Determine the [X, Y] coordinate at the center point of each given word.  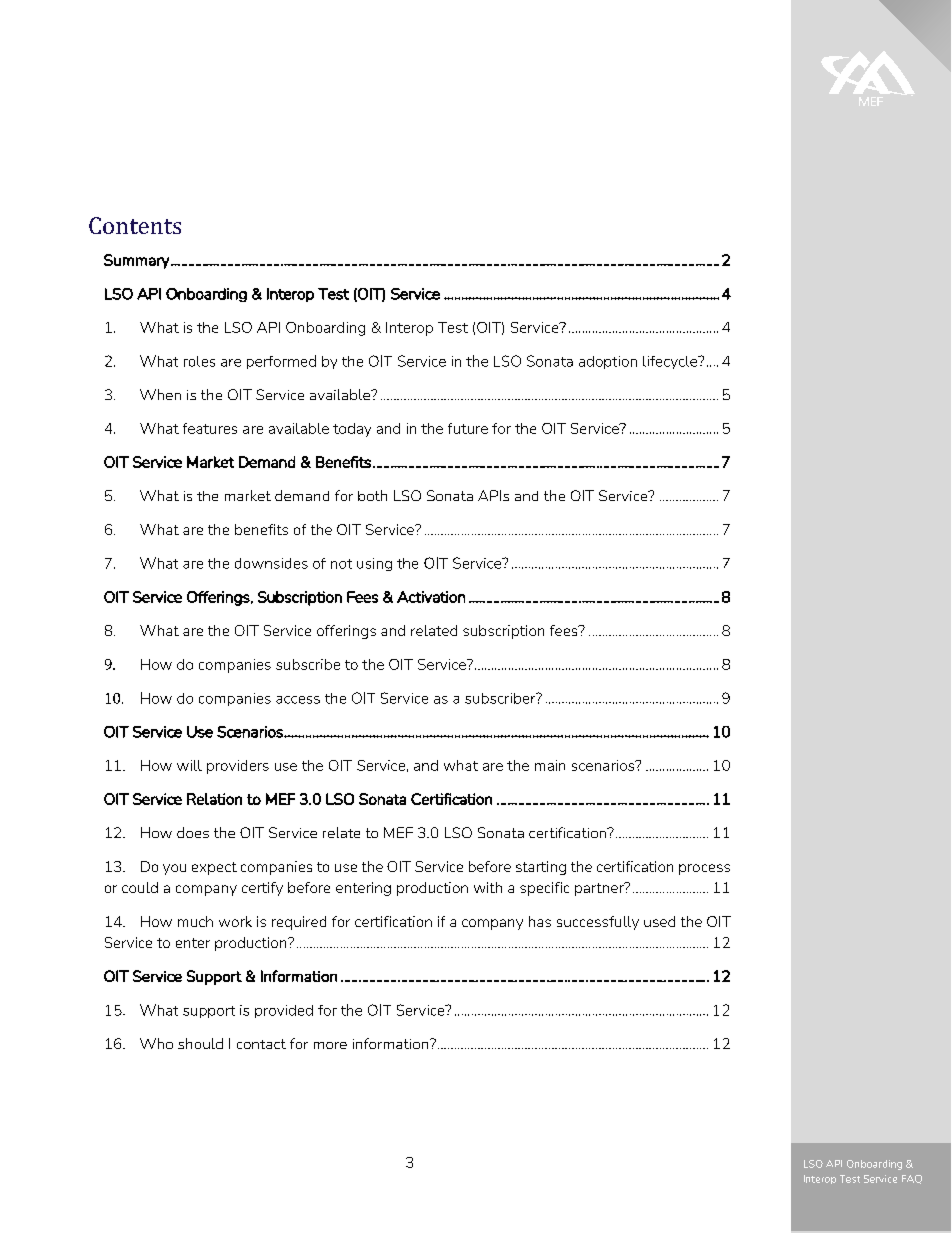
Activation [431, 597]
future [468, 428]
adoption [608, 362]
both [372, 495]
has [540, 921]
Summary [138, 261]
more [330, 1045]
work [235, 921]
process [704, 869]
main [550, 765]
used [659, 921]
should [200, 1043]
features [210, 428]
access [298, 700]
